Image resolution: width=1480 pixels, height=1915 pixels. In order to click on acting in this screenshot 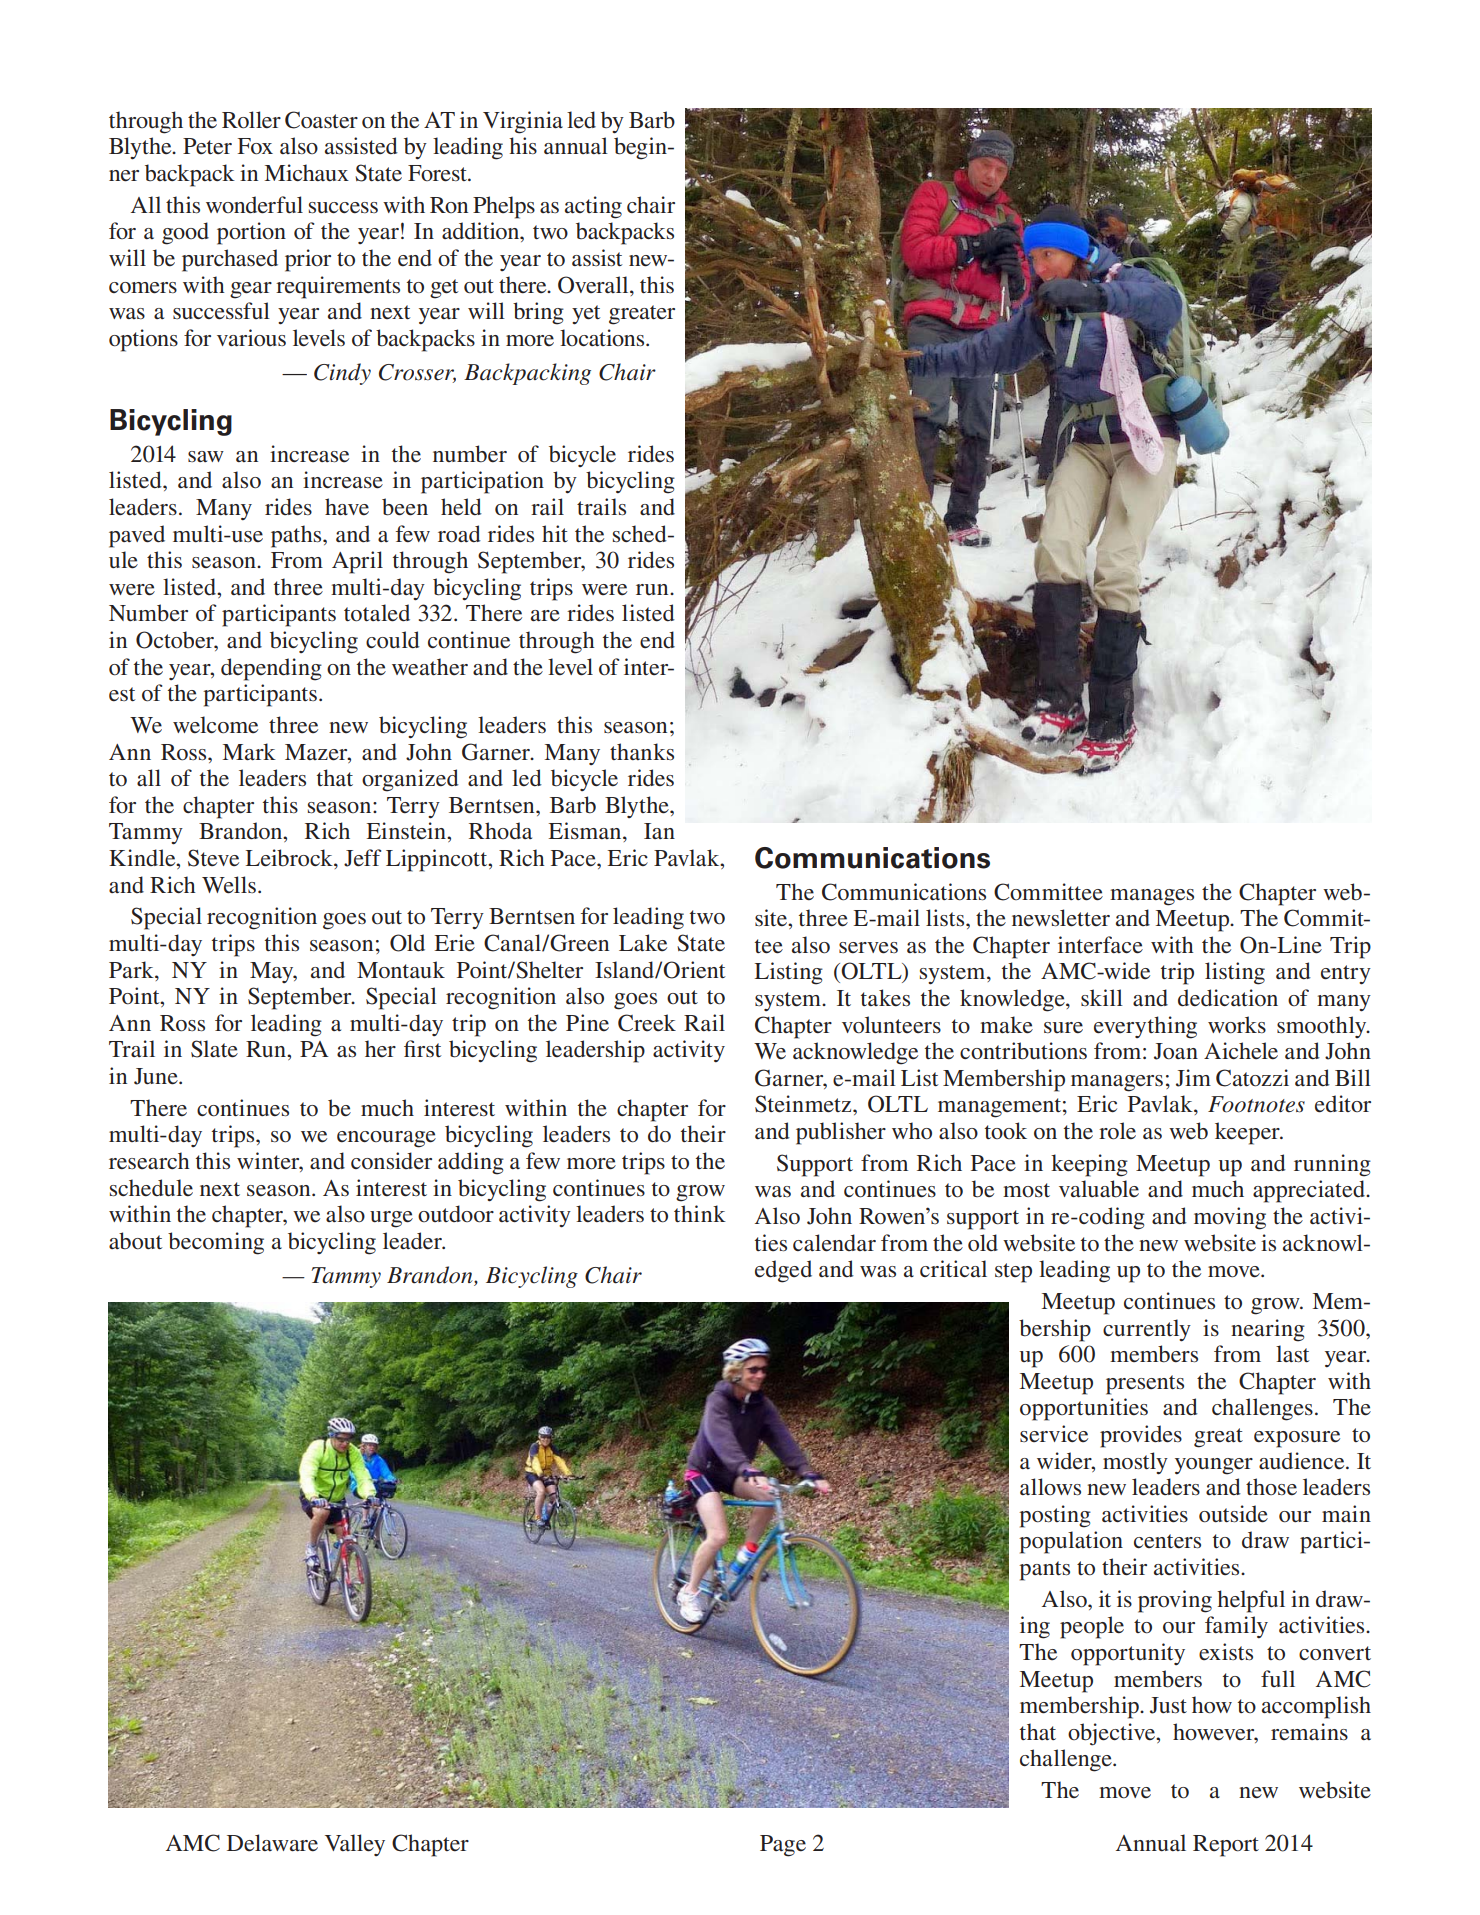, I will do `click(593, 207)`.
